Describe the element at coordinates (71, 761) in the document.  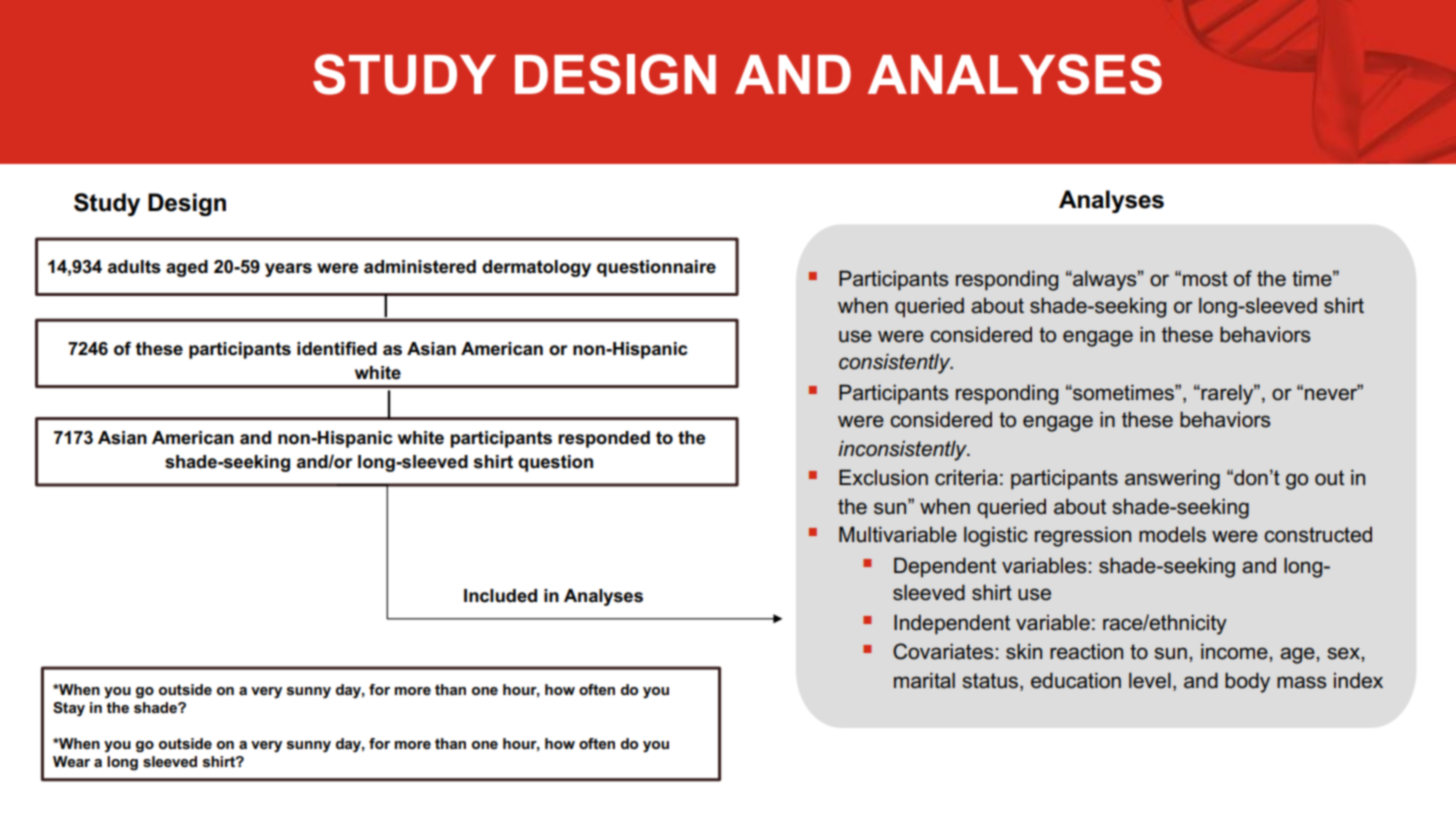
I see `Wear` at that location.
